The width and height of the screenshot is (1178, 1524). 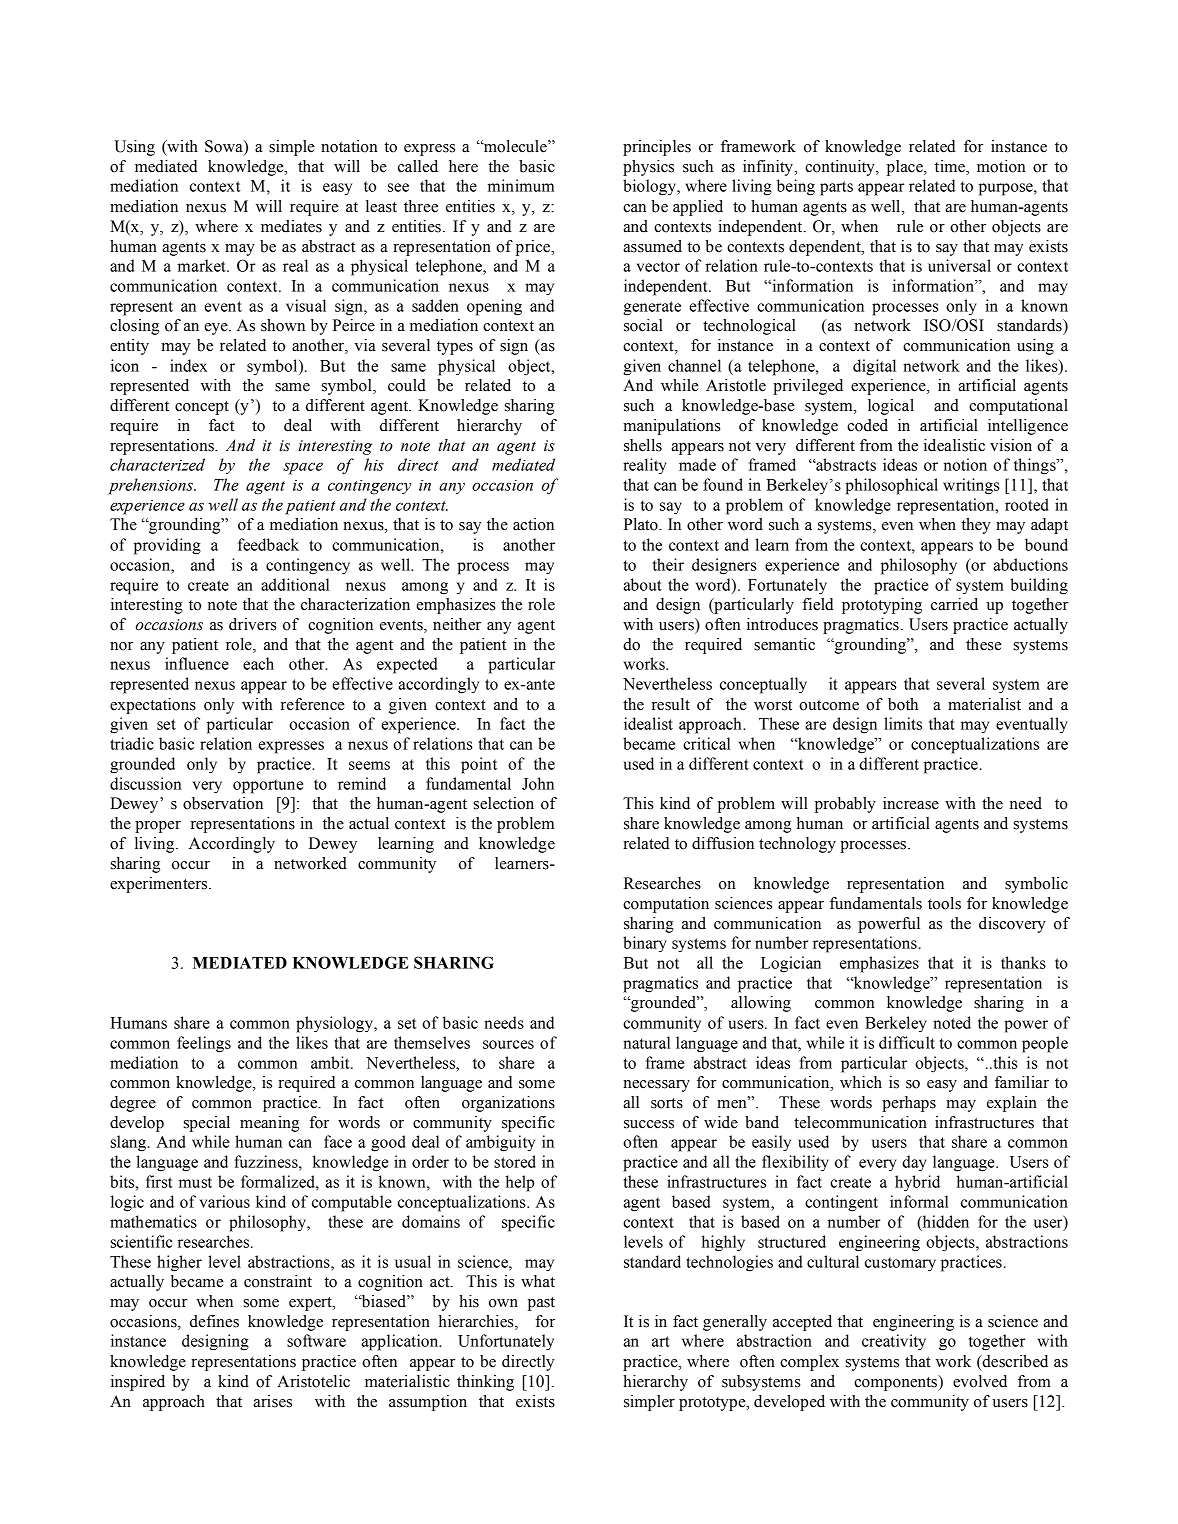 What do you see at coordinates (291, 226) in the screenshot?
I see `mediates` at bounding box center [291, 226].
